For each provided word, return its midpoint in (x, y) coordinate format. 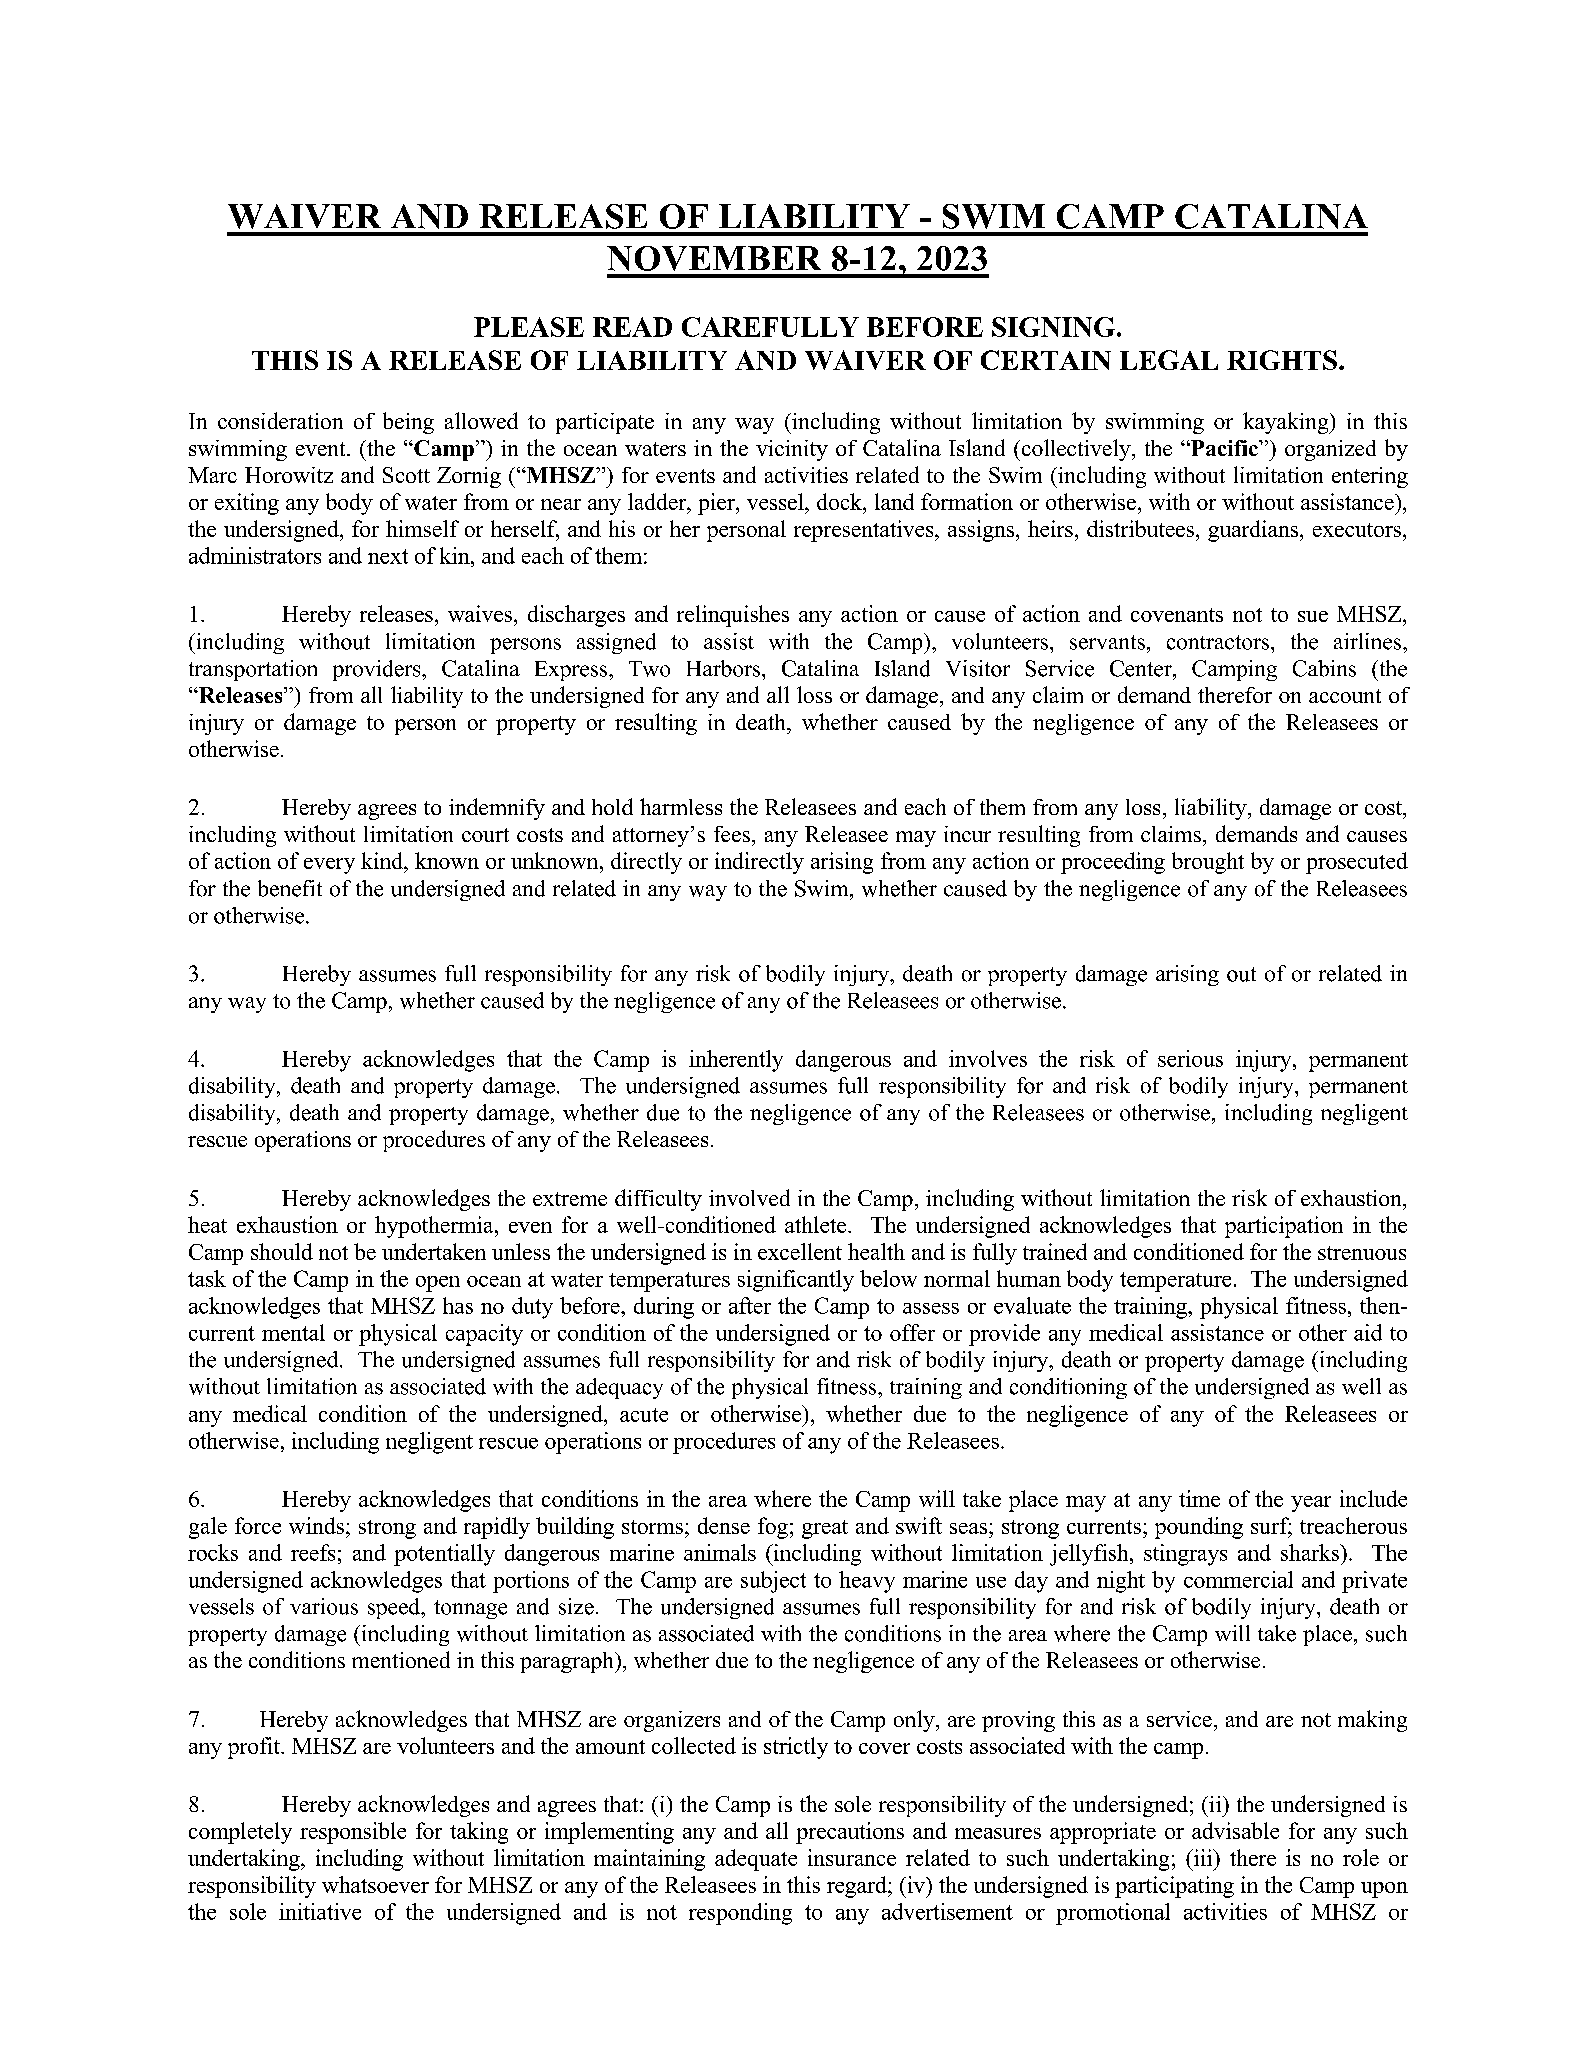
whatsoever (375, 1884)
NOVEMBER (714, 258)
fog (773, 1528)
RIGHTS (1282, 360)
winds (316, 1525)
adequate (756, 1860)
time (1199, 1498)
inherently (736, 1061)
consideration (280, 420)
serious (1190, 1058)
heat (207, 1224)
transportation (253, 670)
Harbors (725, 668)
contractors (1219, 642)
